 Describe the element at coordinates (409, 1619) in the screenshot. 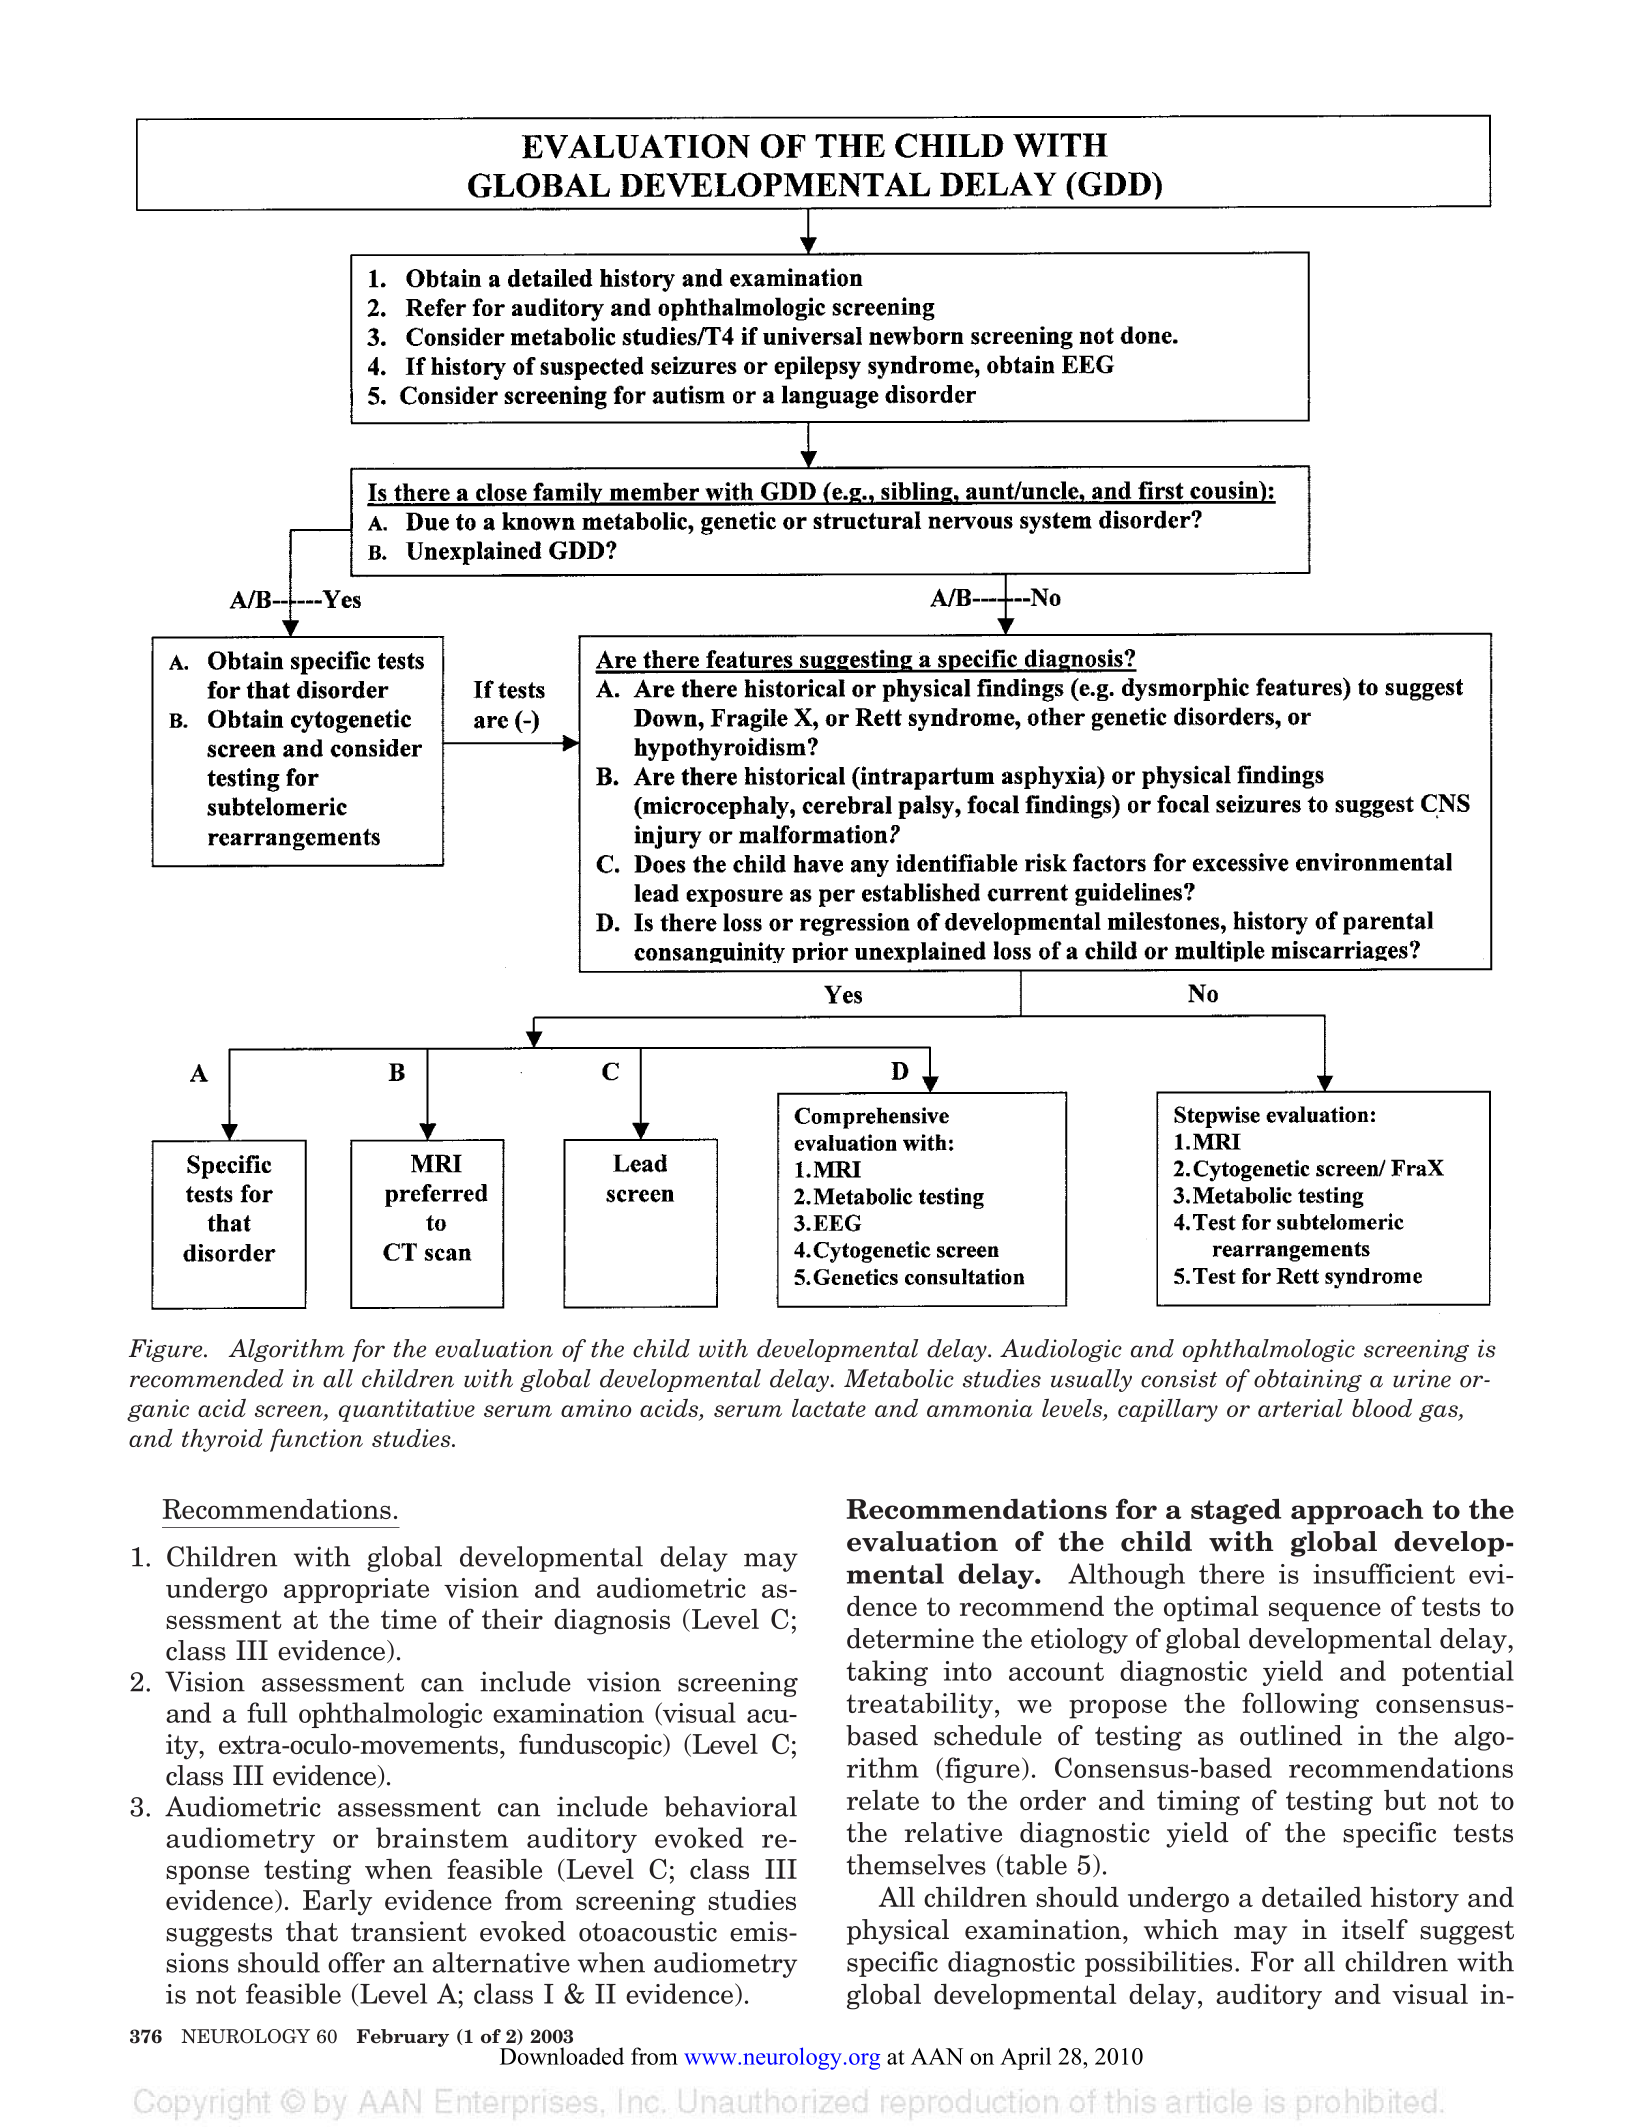

I see `time` at that location.
